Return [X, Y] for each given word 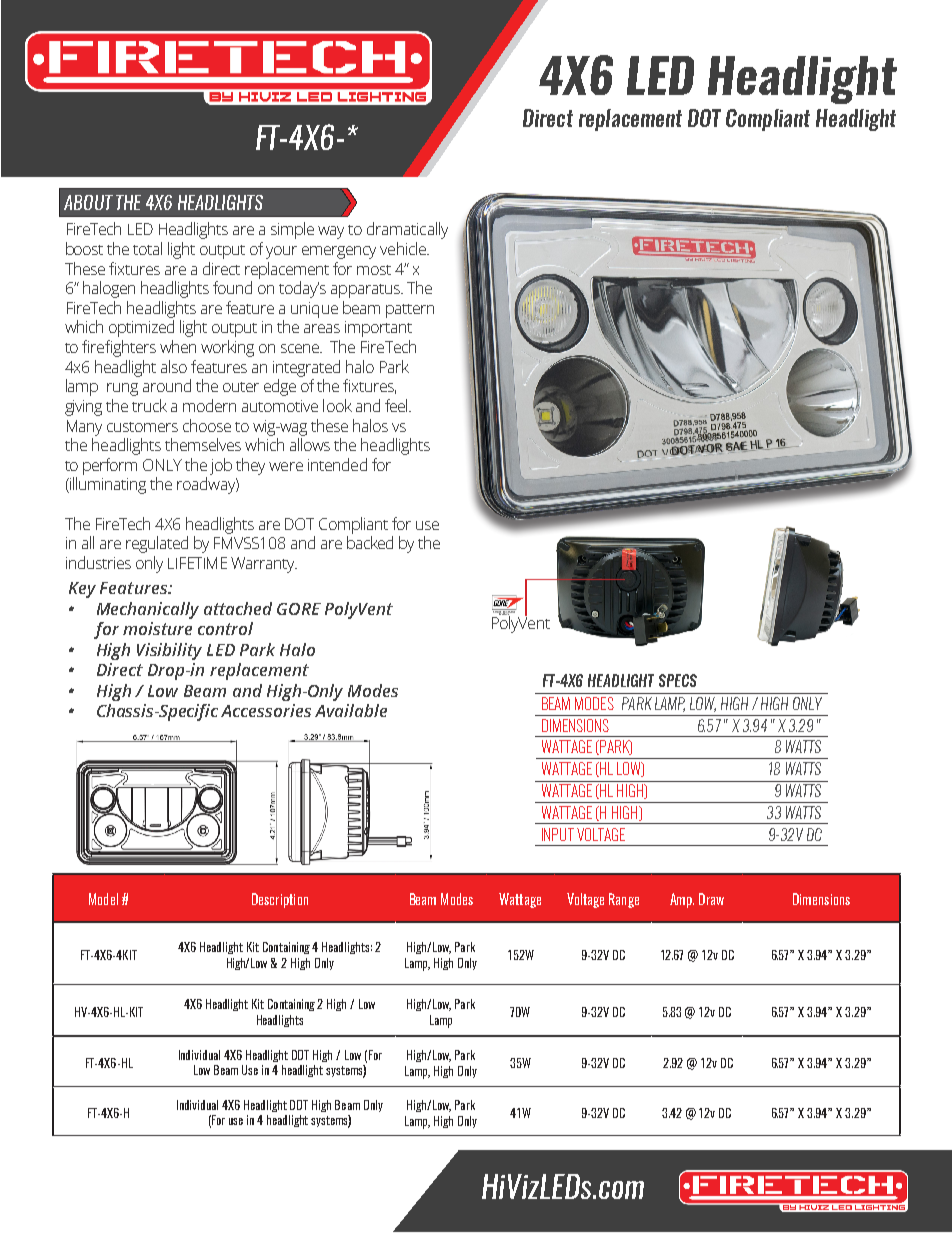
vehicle [404, 248]
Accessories [266, 710]
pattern [410, 311]
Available [351, 710]
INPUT [558, 834]
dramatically [407, 230]
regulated [157, 544]
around [167, 385]
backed [370, 542]
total [147, 248]
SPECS [678, 680]
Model [103, 899]
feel [397, 405]
